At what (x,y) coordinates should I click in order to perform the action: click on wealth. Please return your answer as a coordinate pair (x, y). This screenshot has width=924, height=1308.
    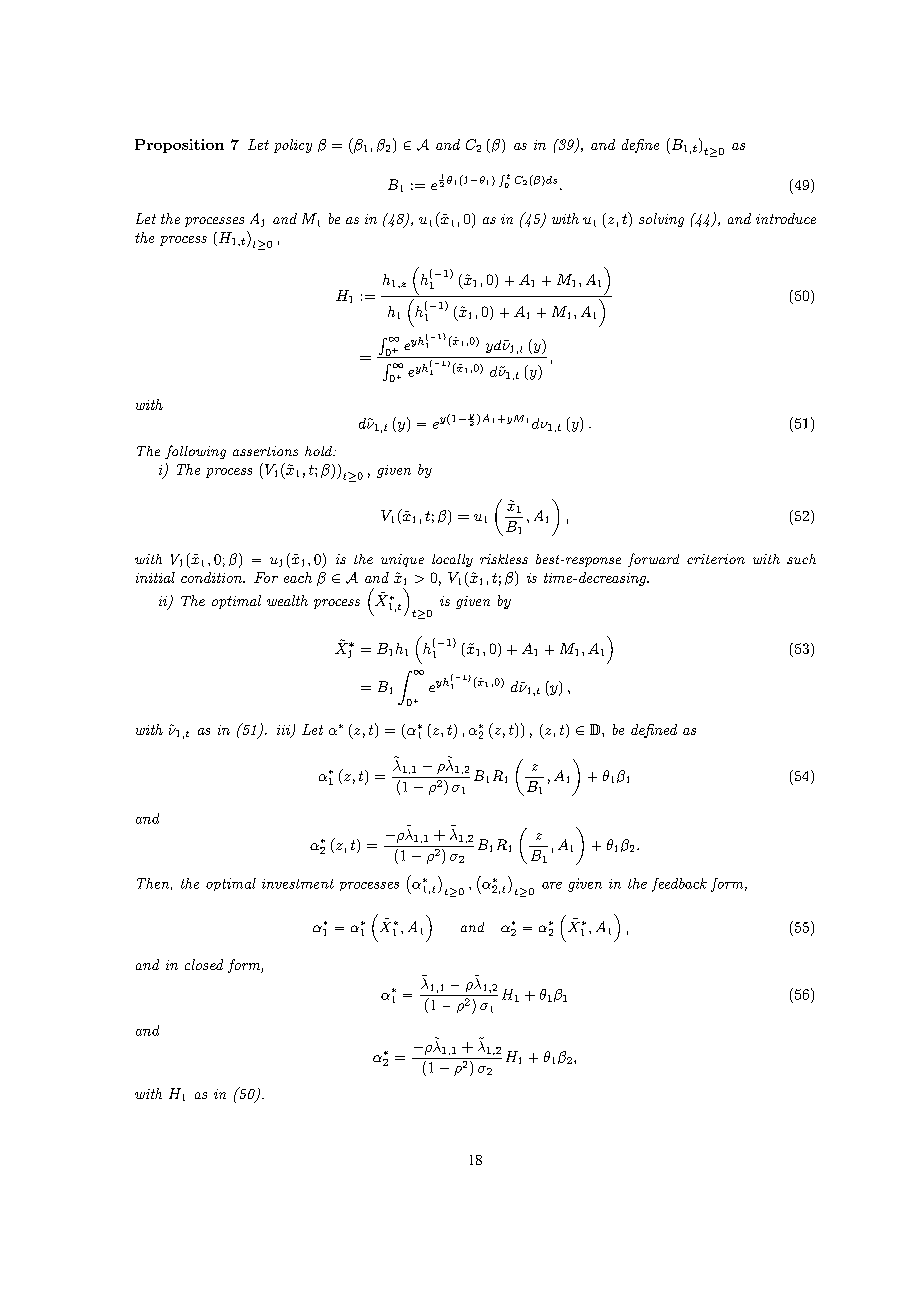
    Looking at the image, I should click on (287, 600).
